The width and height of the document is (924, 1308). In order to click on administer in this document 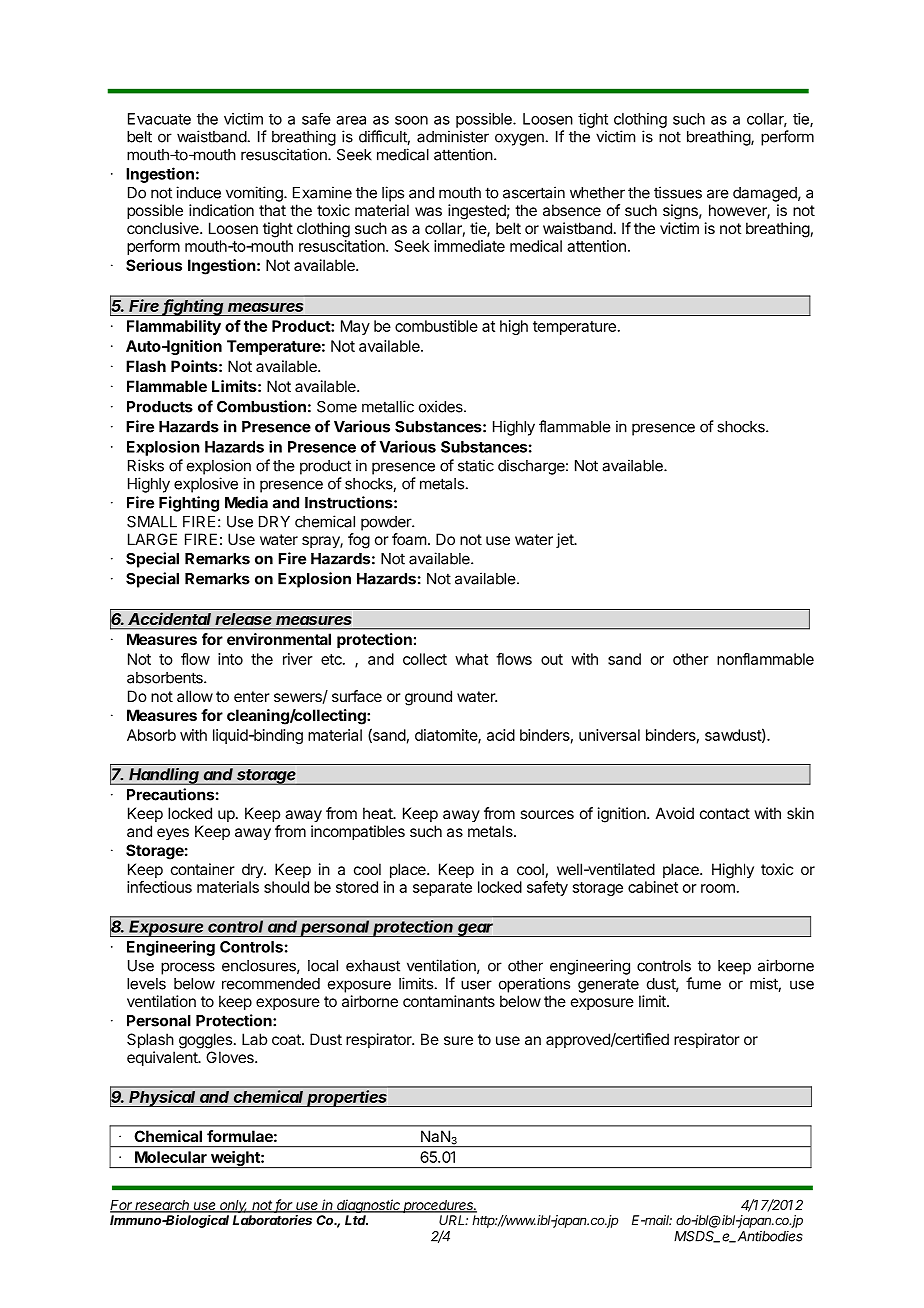, I will do `click(453, 136)`.
